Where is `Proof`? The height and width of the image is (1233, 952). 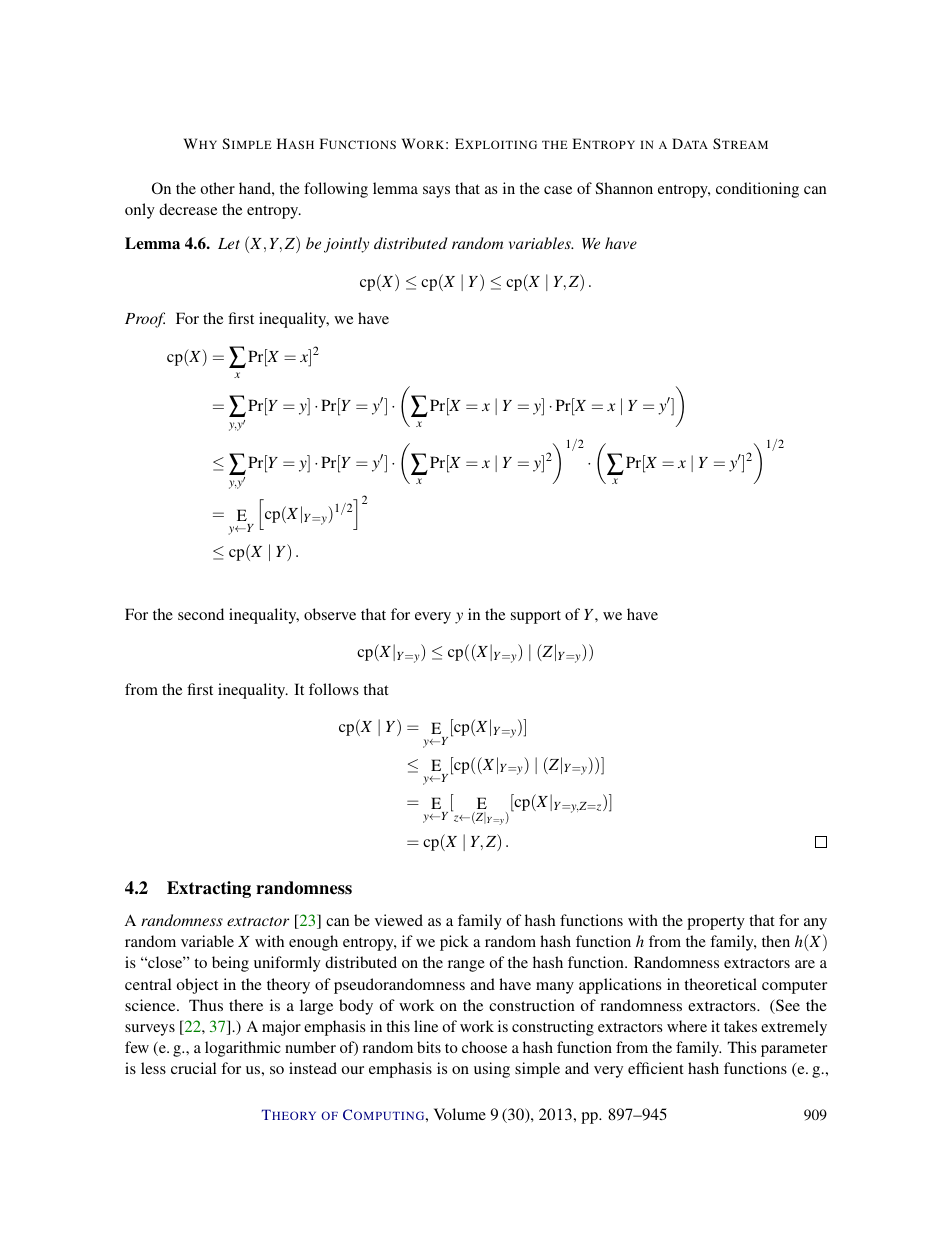 Proof is located at coordinates (145, 320).
